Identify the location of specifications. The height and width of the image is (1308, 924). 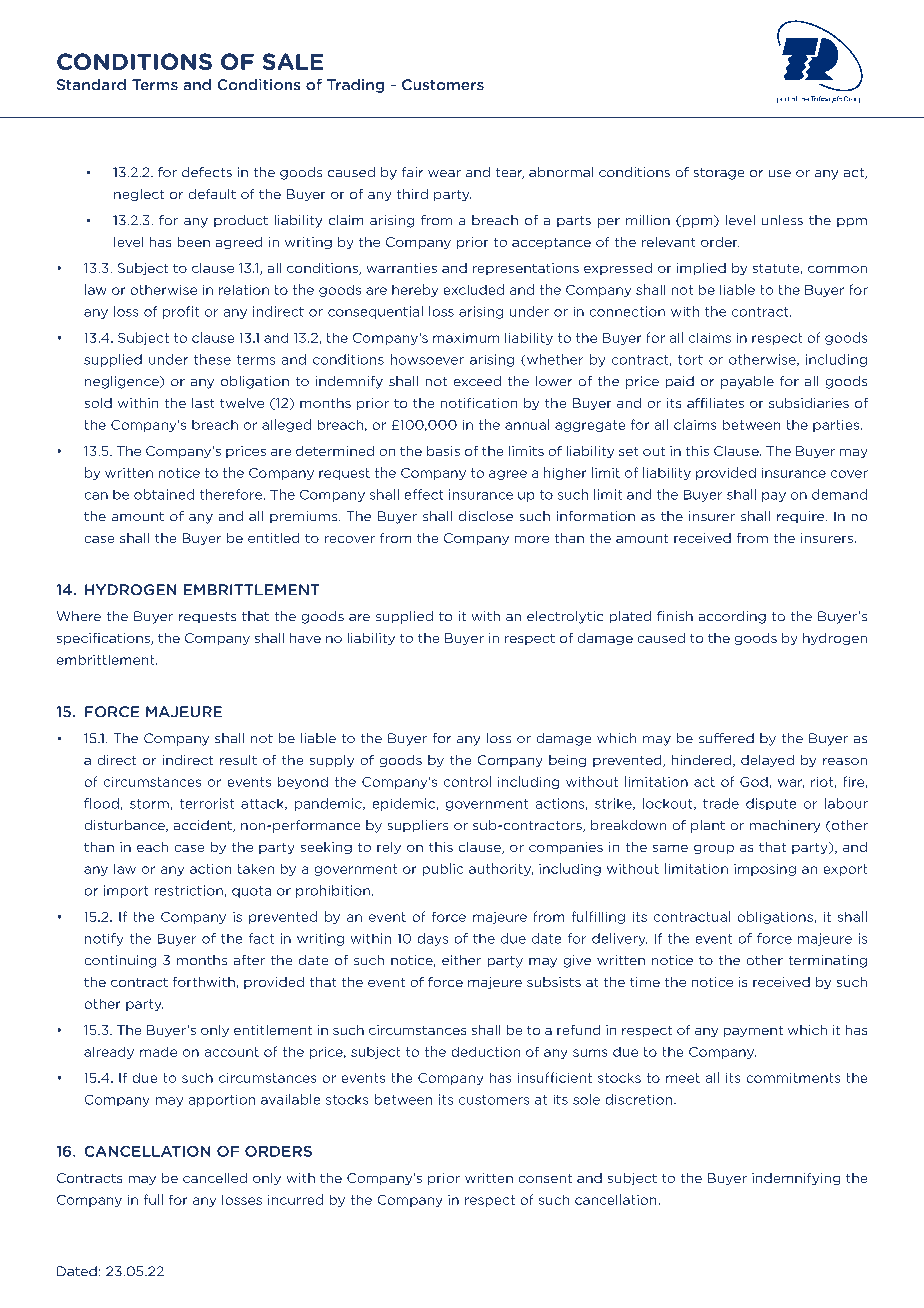
(104, 639).
